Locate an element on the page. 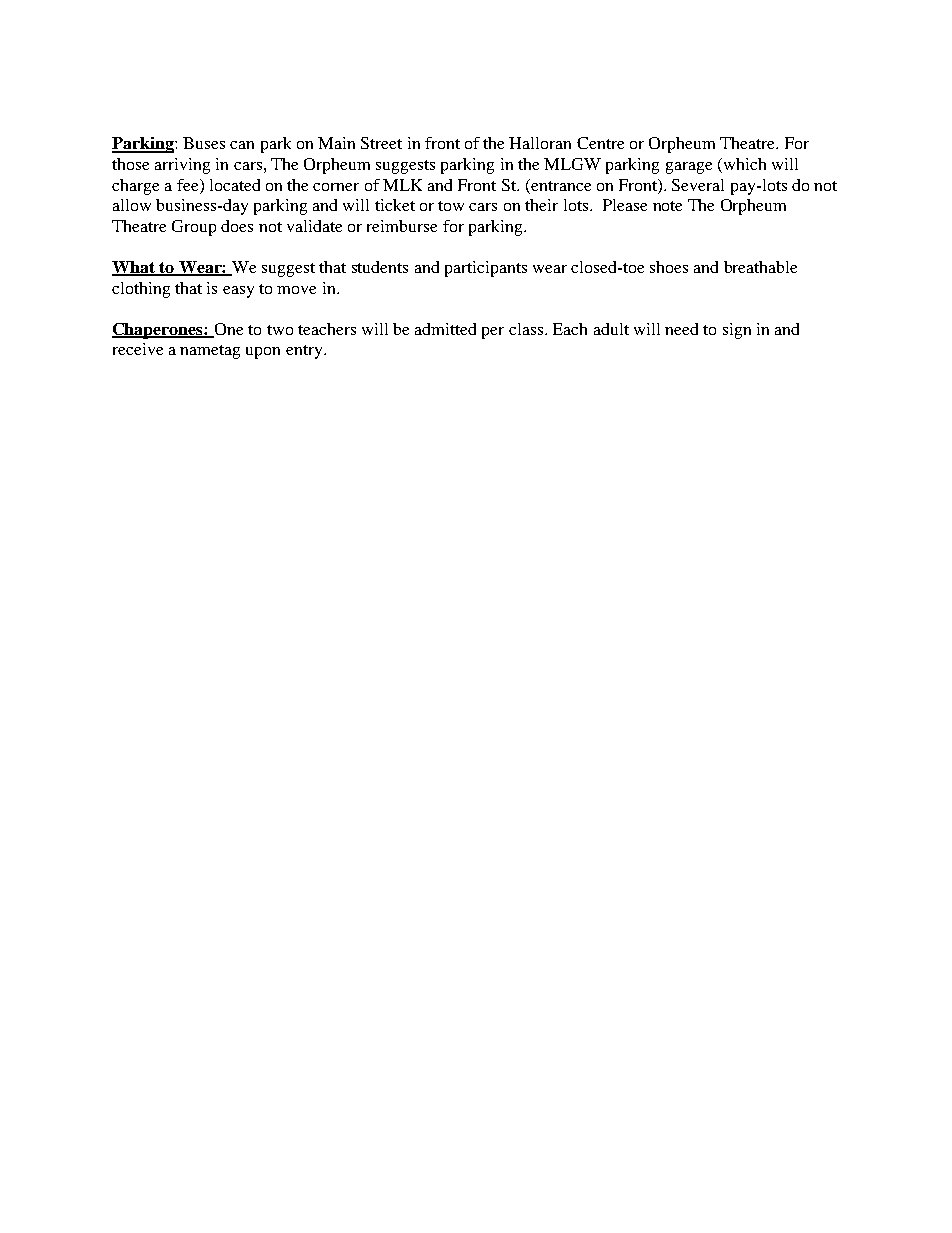  allow is located at coordinates (132, 205).
